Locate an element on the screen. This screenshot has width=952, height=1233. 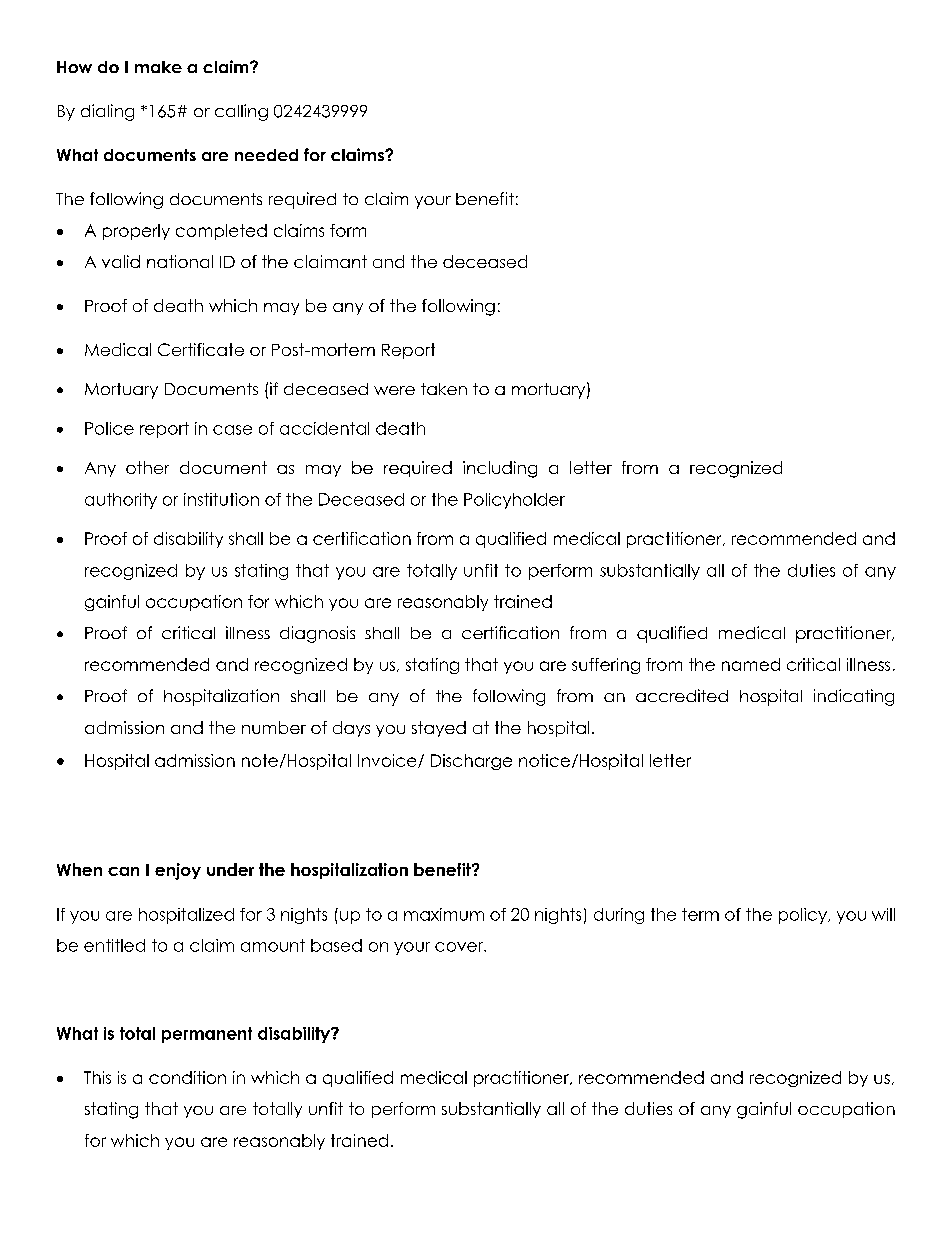
named is located at coordinates (751, 664).
